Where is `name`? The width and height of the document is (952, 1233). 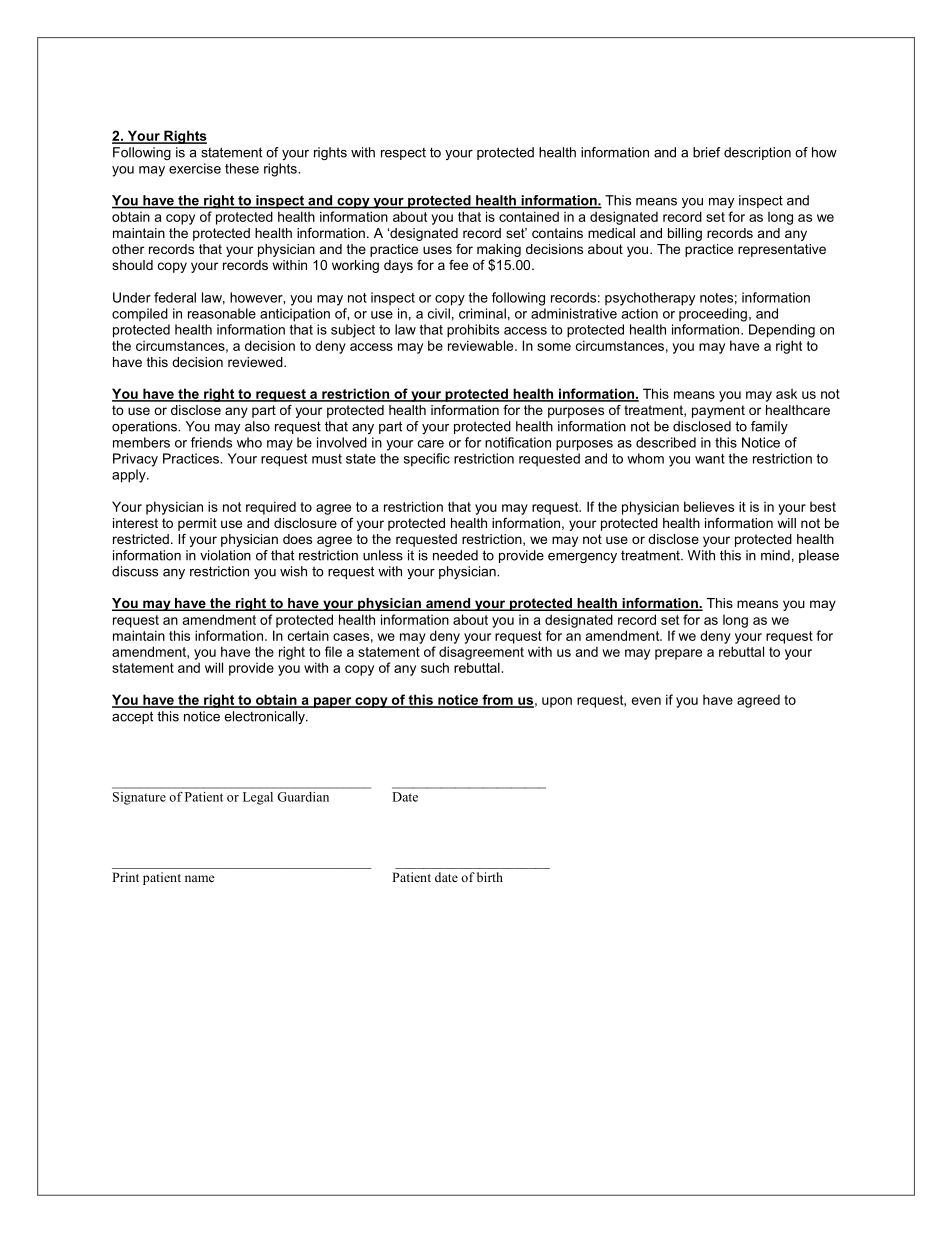
name is located at coordinates (200, 878).
